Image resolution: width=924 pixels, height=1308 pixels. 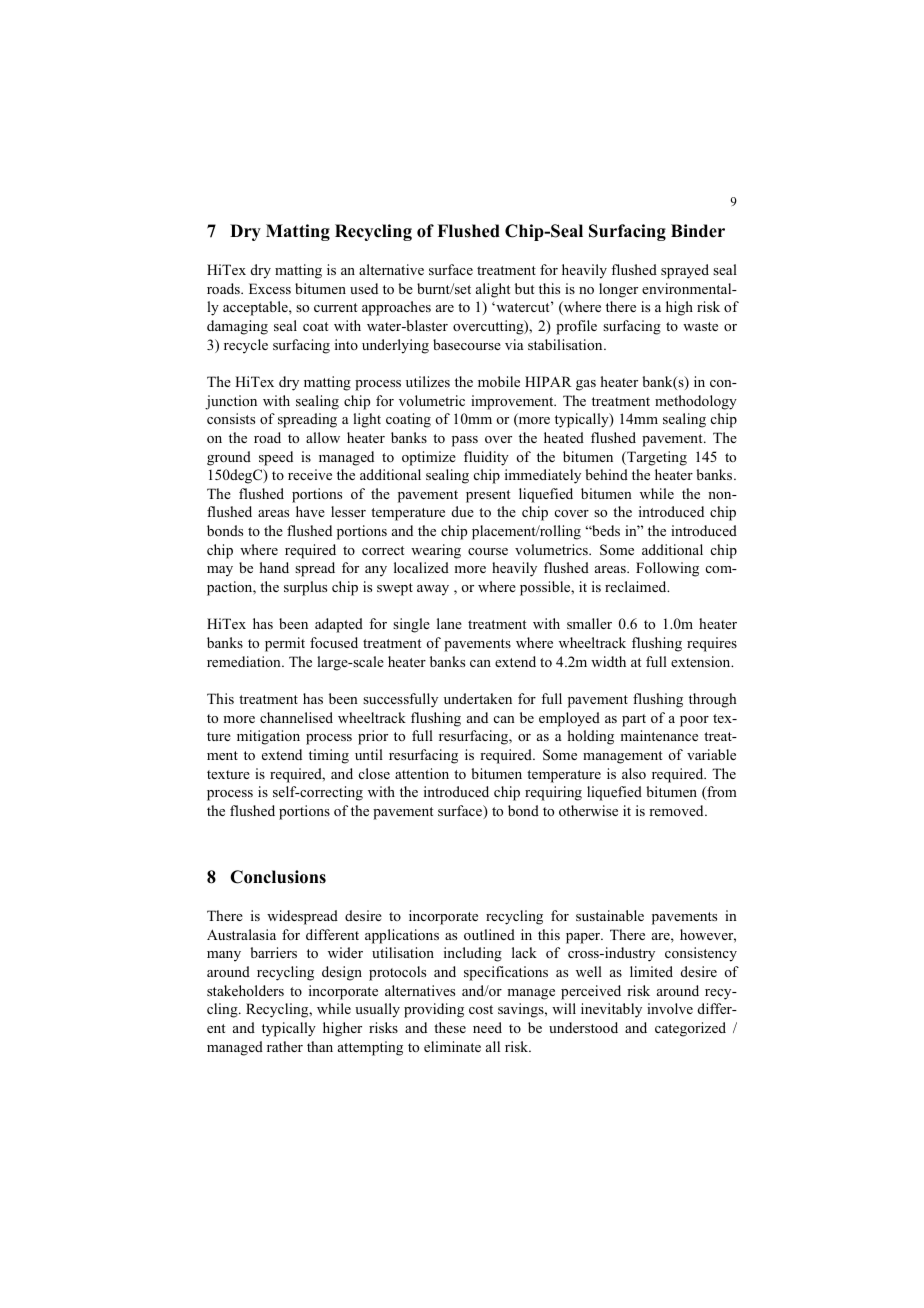 I want to click on Excess, so click(x=270, y=288).
